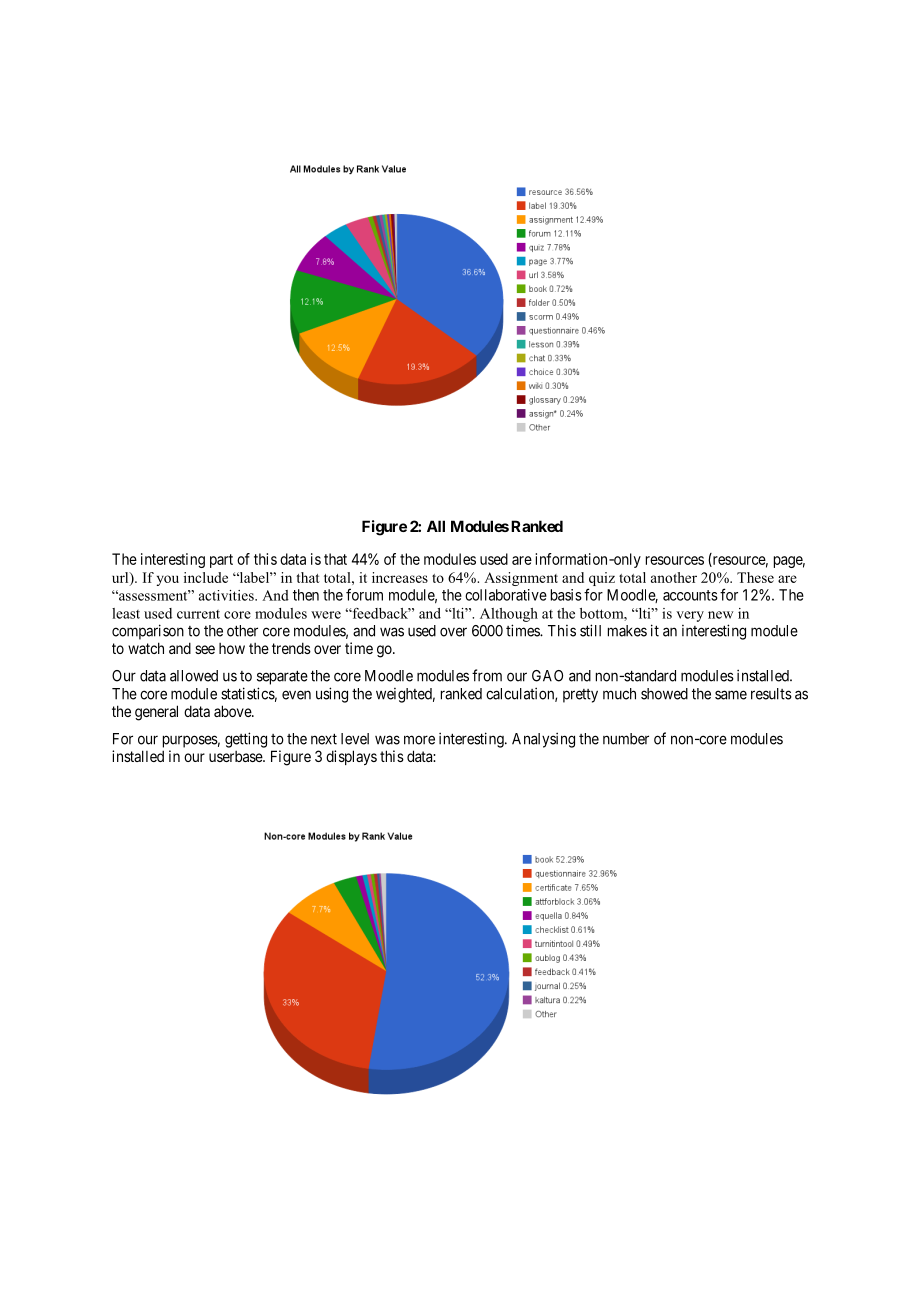  Describe the element at coordinates (547, 676) in the document. I see `GAO` at that location.
